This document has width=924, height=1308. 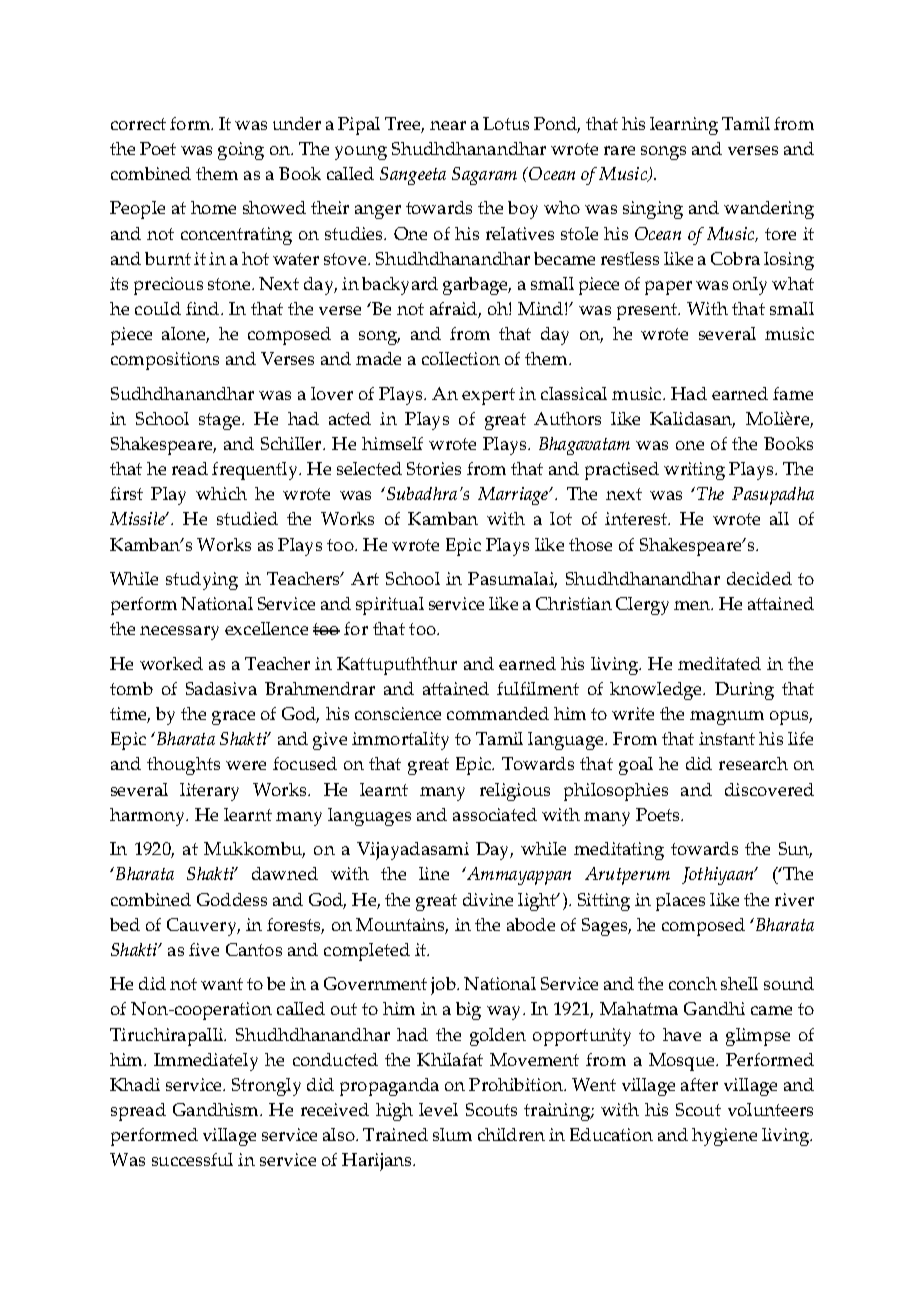 What do you see at coordinates (209, 792) in the document?
I see `literary` at bounding box center [209, 792].
